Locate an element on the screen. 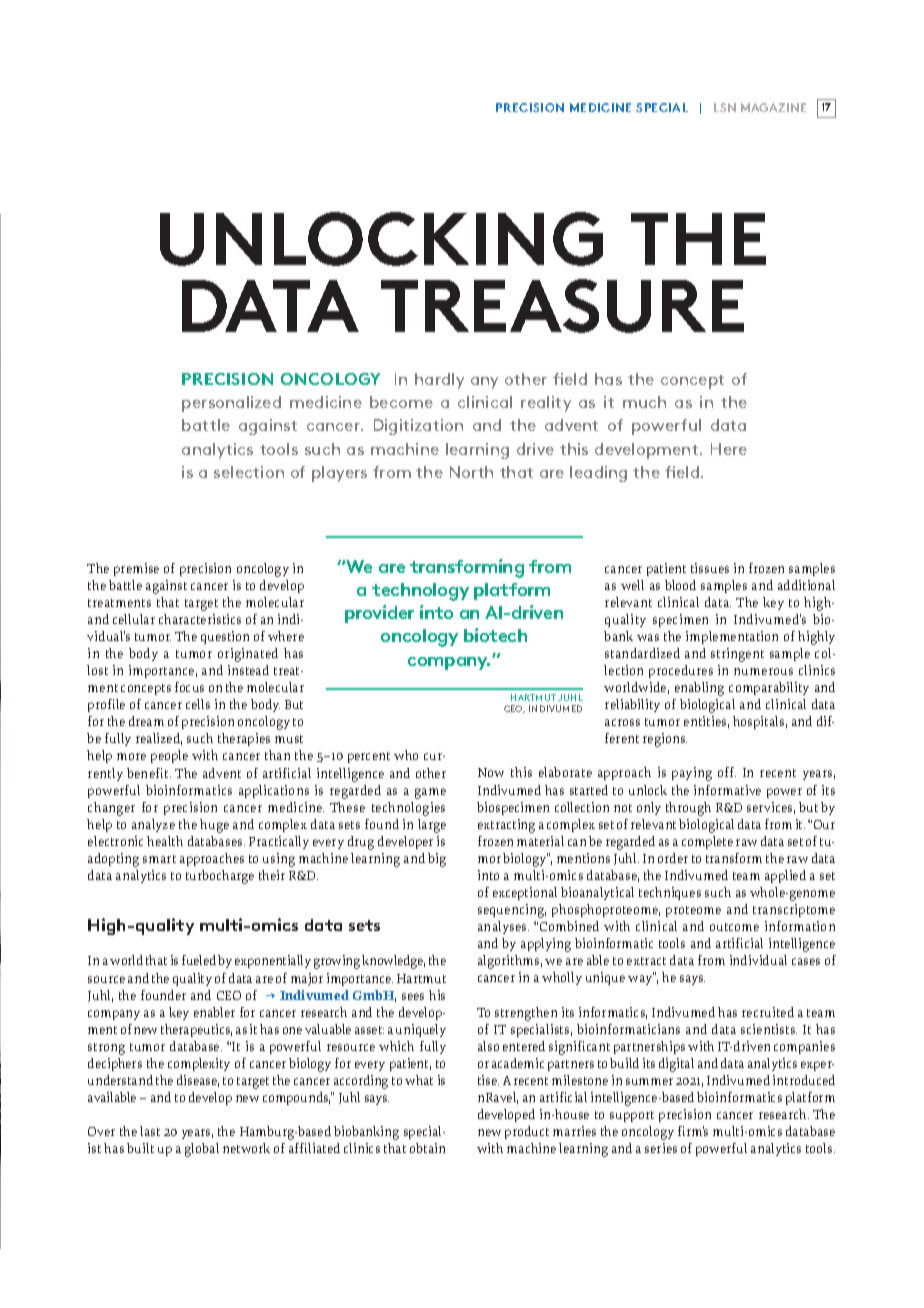  players is located at coordinates (339, 474).
